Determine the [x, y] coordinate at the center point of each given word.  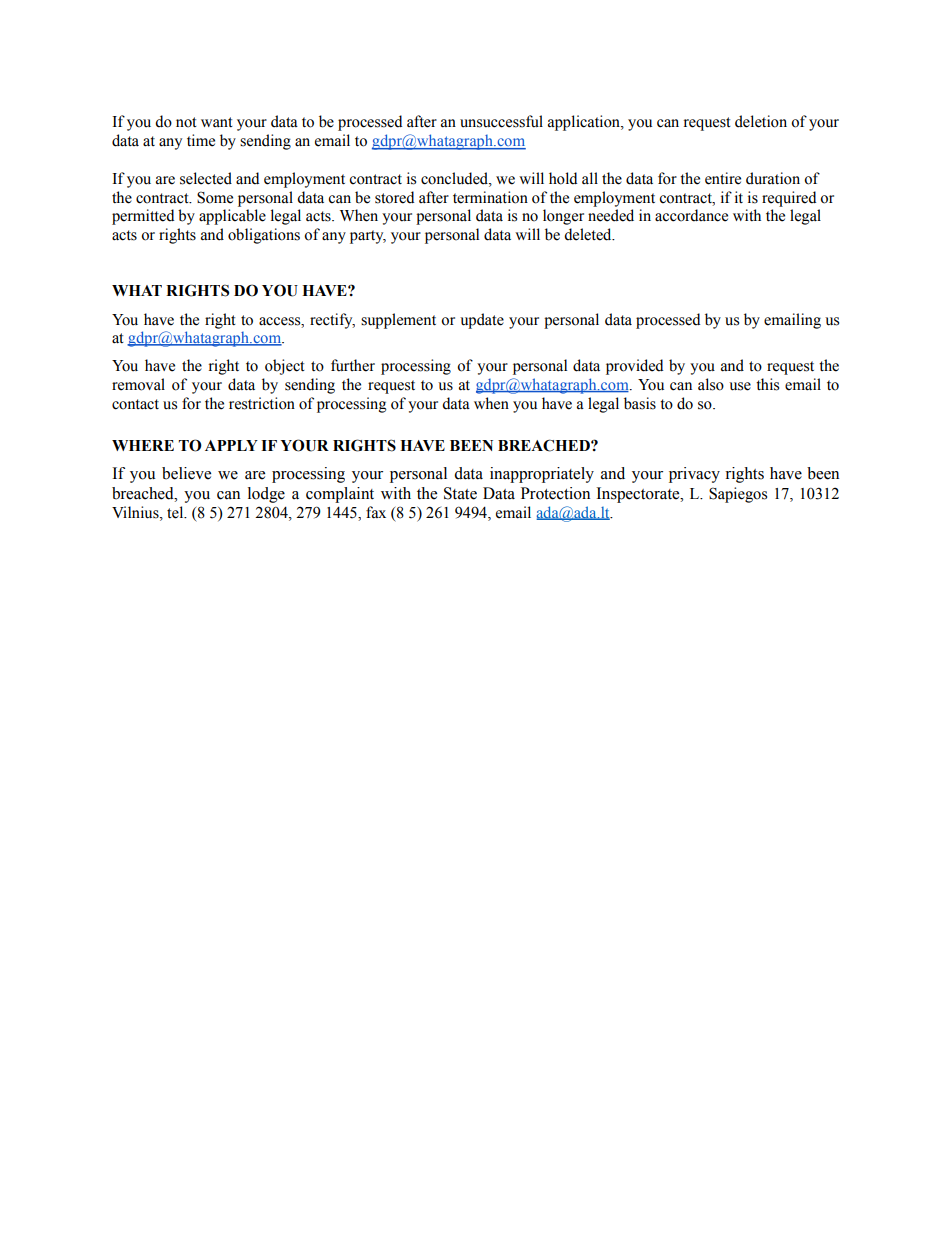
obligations [264, 236]
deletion [761, 121]
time [201, 140]
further [353, 365]
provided [634, 367]
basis [640, 403]
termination [490, 197]
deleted [589, 234]
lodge [266, 495]
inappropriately [542, 475]
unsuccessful [501, 121]
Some [215, 197]
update [482, 321]
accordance [691, 215]
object [285, 367]
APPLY [231, 445]
